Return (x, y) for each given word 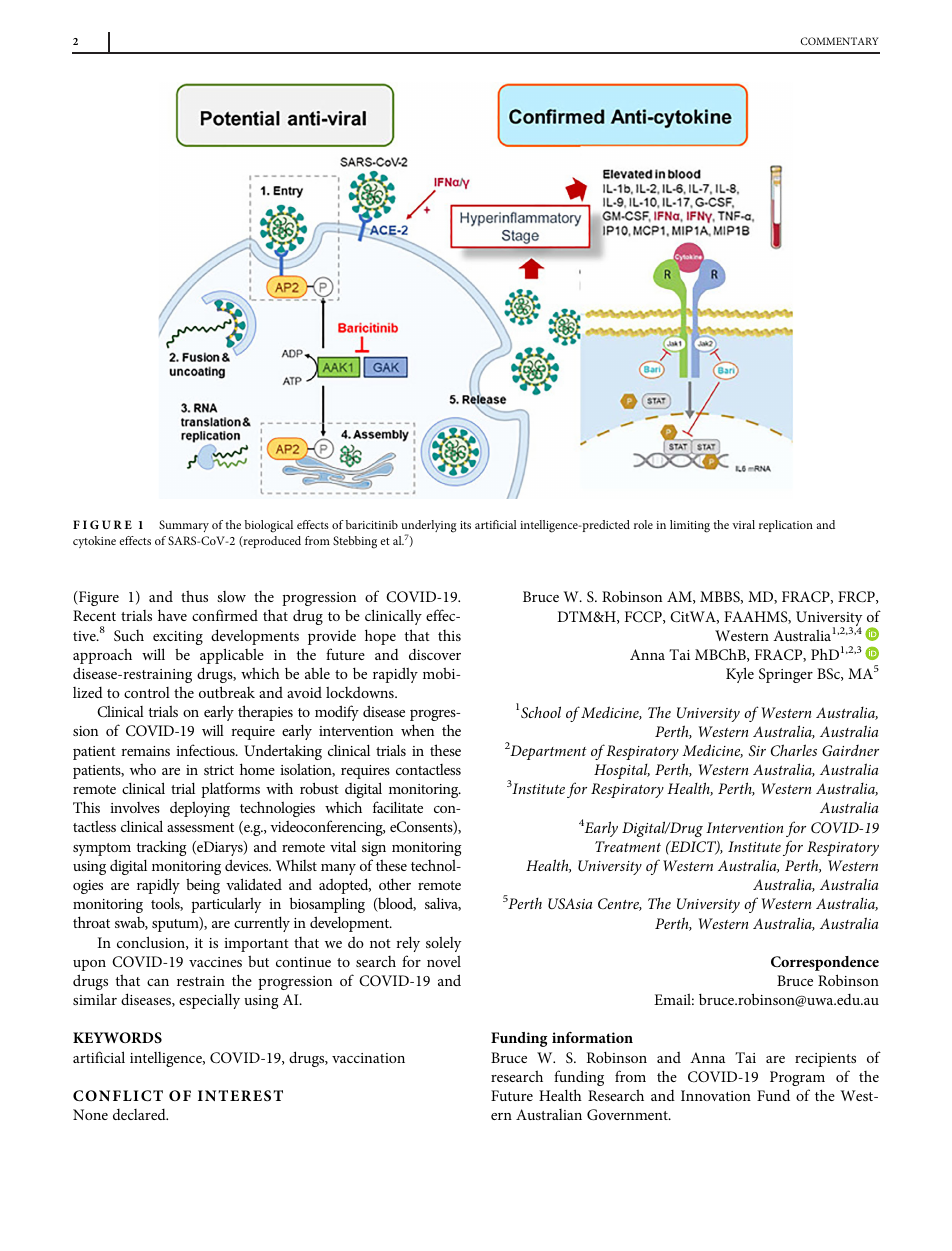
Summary (184, 526)
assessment (200, 827)
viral (743, 524)
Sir (757, 750)
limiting (690, 526)
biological (269, 526)
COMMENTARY (839, 41)
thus (194, 596)
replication (786, 526)
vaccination (368, 1058)
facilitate (398, 807)
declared (140, 1114)
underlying (429, 528)
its (465, 525)
